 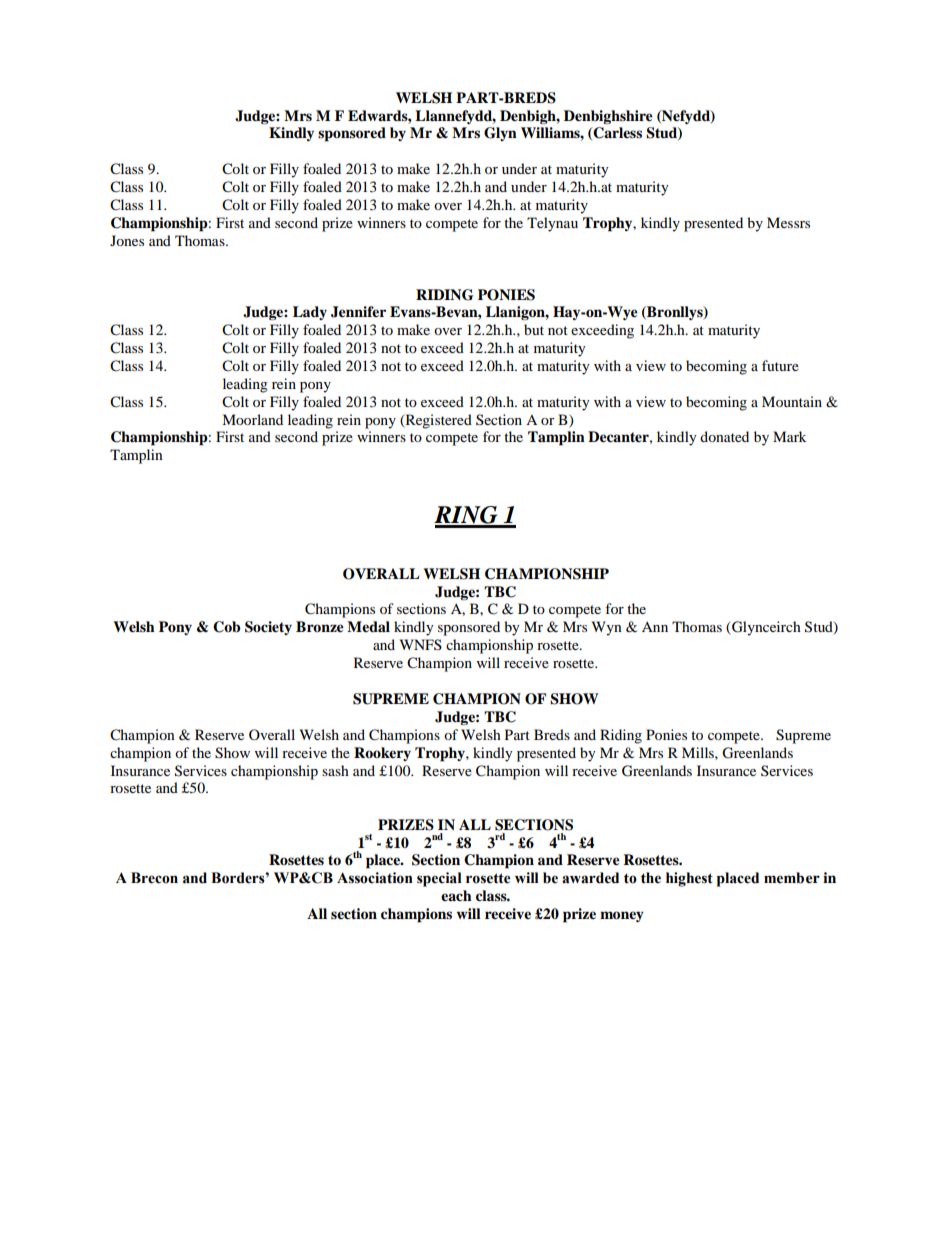 I want to click on Jones, so click(x=127, y=240).
